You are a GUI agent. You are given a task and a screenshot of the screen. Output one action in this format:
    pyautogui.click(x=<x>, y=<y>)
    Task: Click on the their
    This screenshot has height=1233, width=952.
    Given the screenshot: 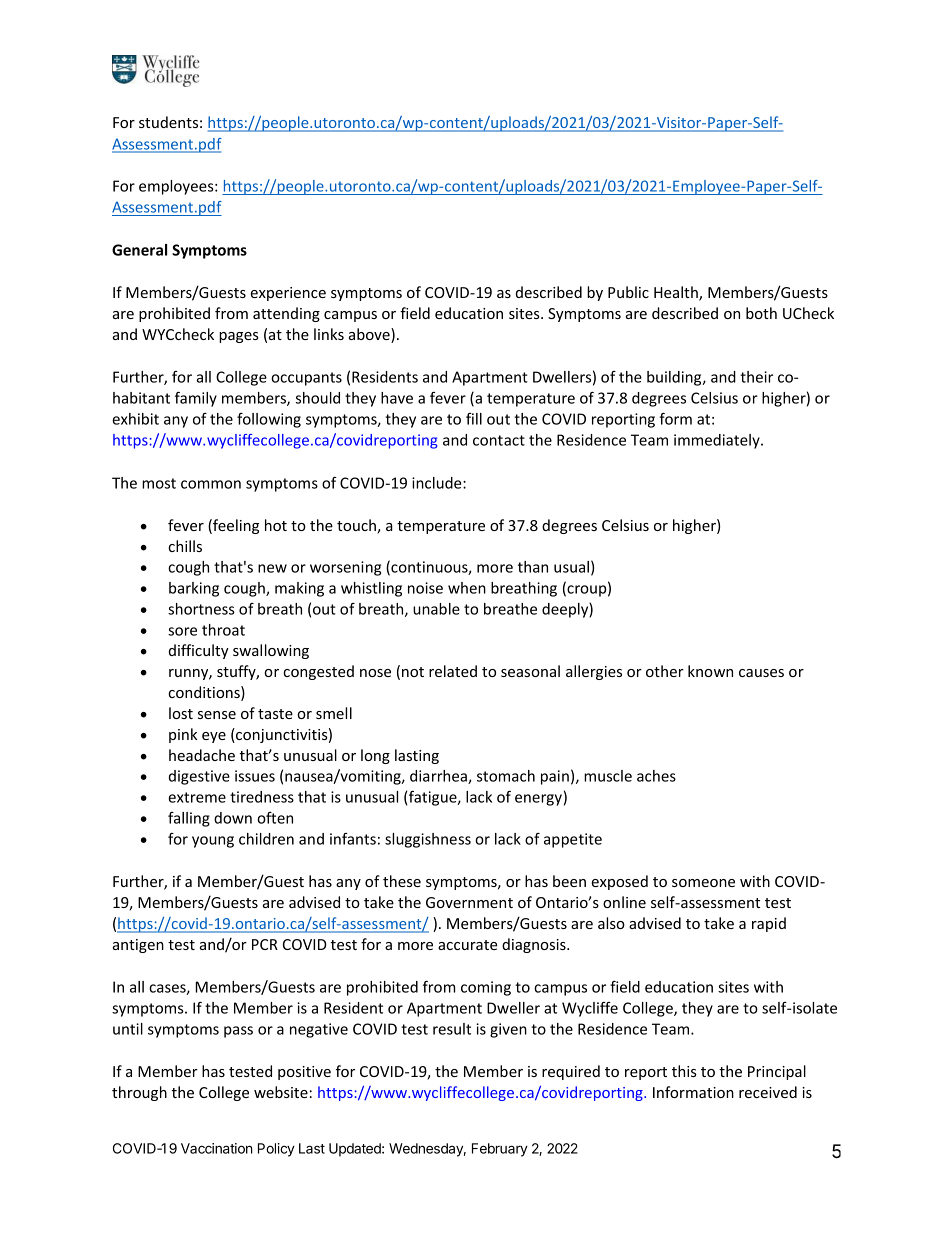 What is the action you would take?
    pyautogui.click(x=756, y=377)
